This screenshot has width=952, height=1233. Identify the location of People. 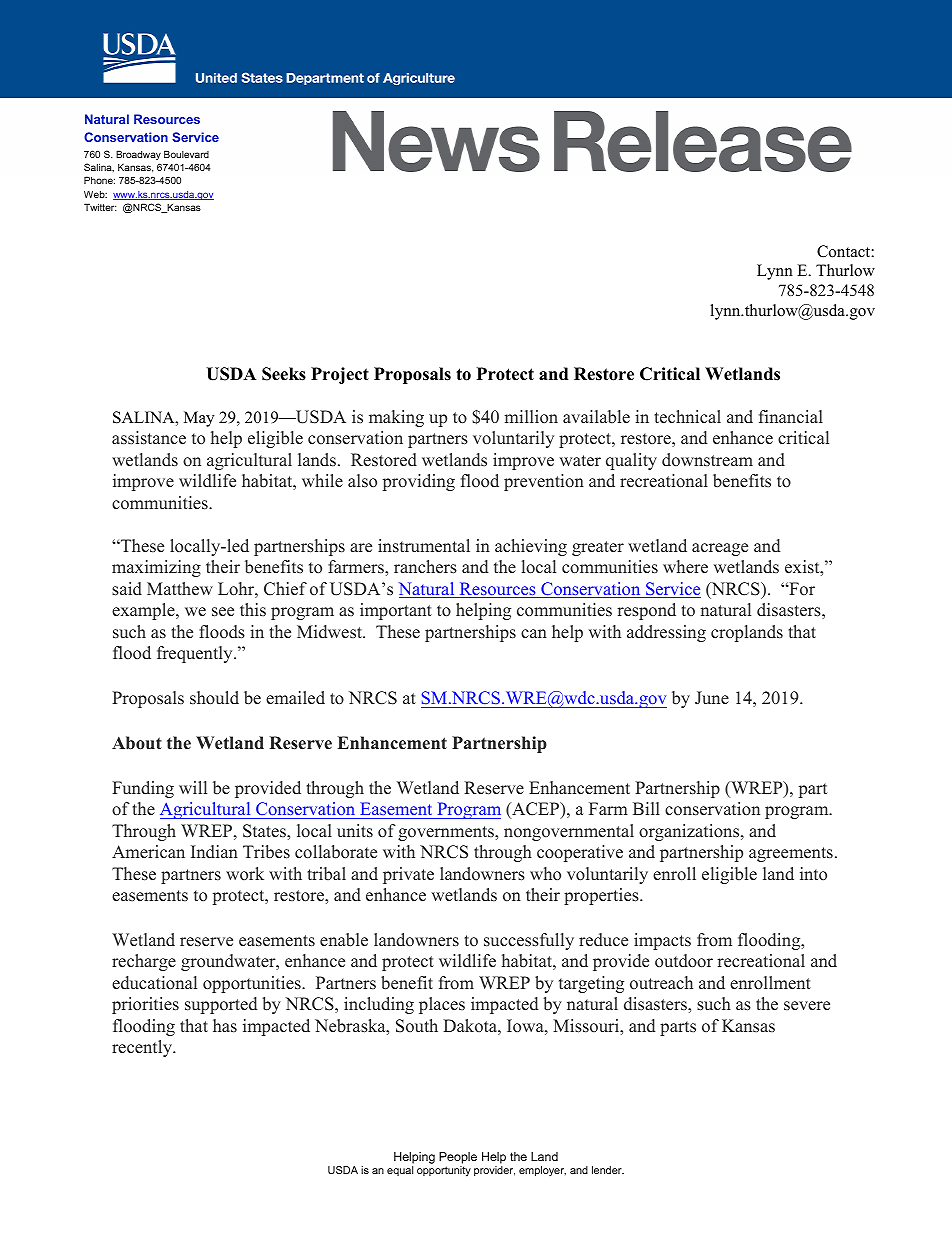
(458, 1159).
